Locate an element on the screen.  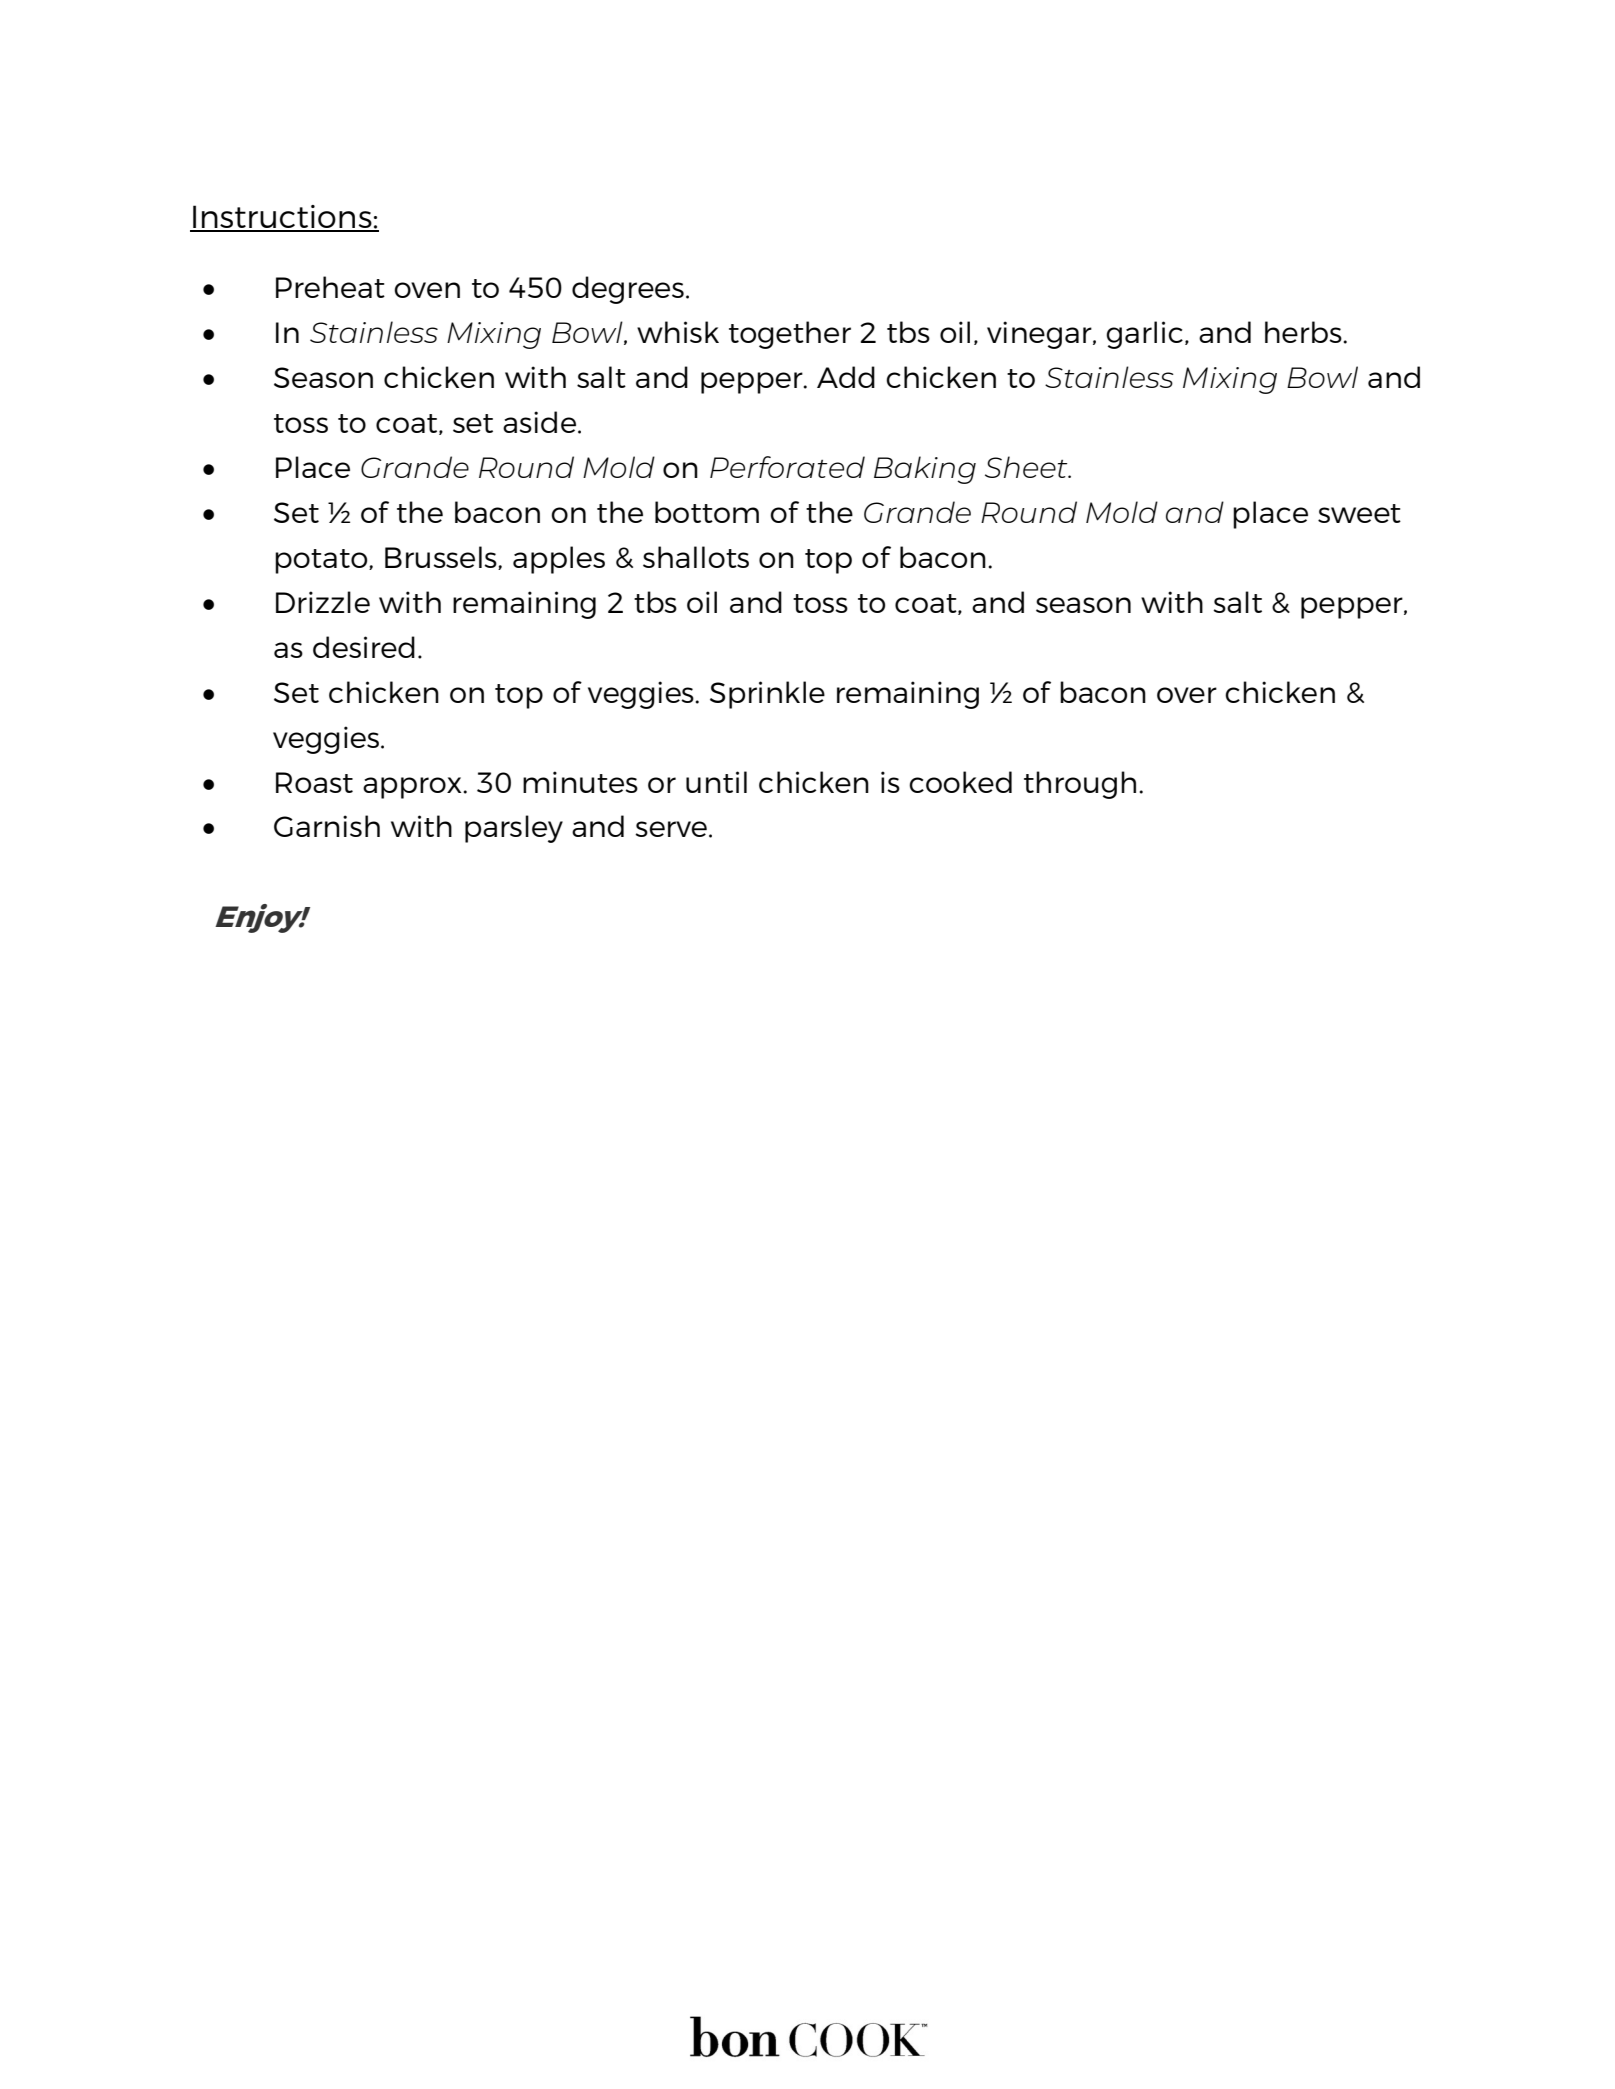
Perforated is located at coordinates (787, 467).
